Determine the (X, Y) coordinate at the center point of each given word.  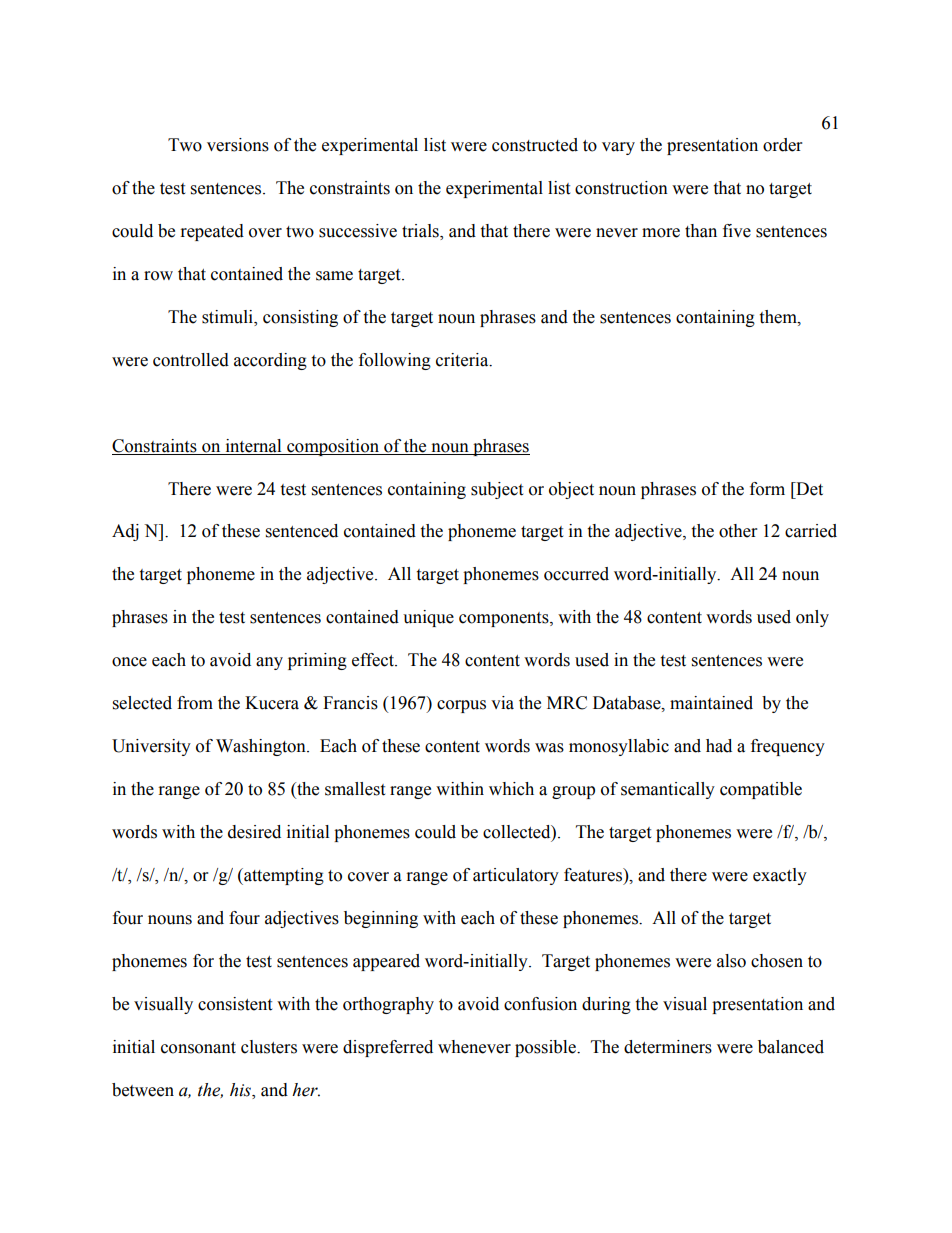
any (269, 663)
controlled (191, 360)
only (812, 618)
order (782, 145)
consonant (198, 1048)
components (505, 619)
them (779, 317)
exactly (780, 876)
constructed (535, 145)
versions (238, 145)
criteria (463, 360)
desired (254, 832)
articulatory (516, 876)
